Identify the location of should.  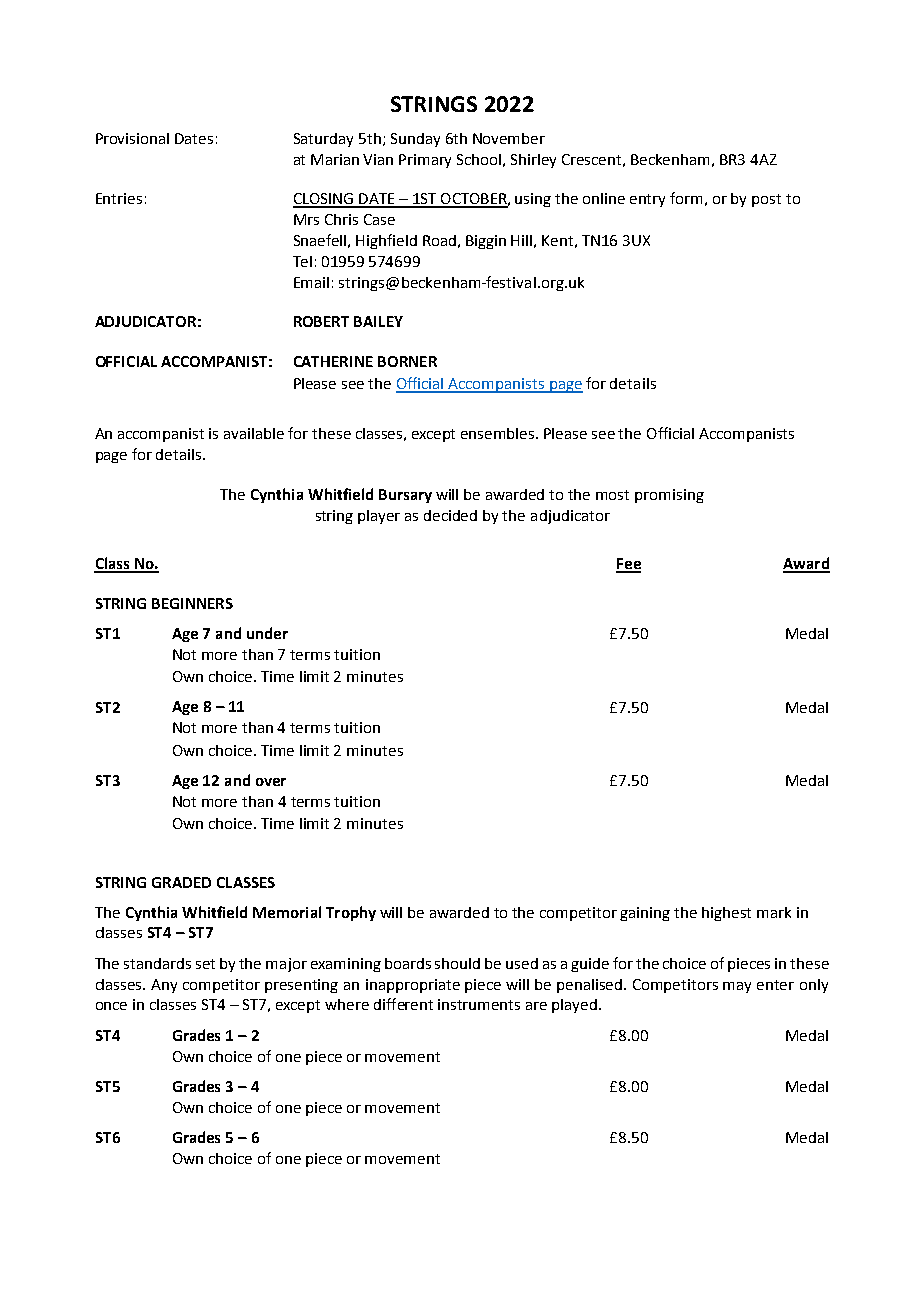
(457, 963).
